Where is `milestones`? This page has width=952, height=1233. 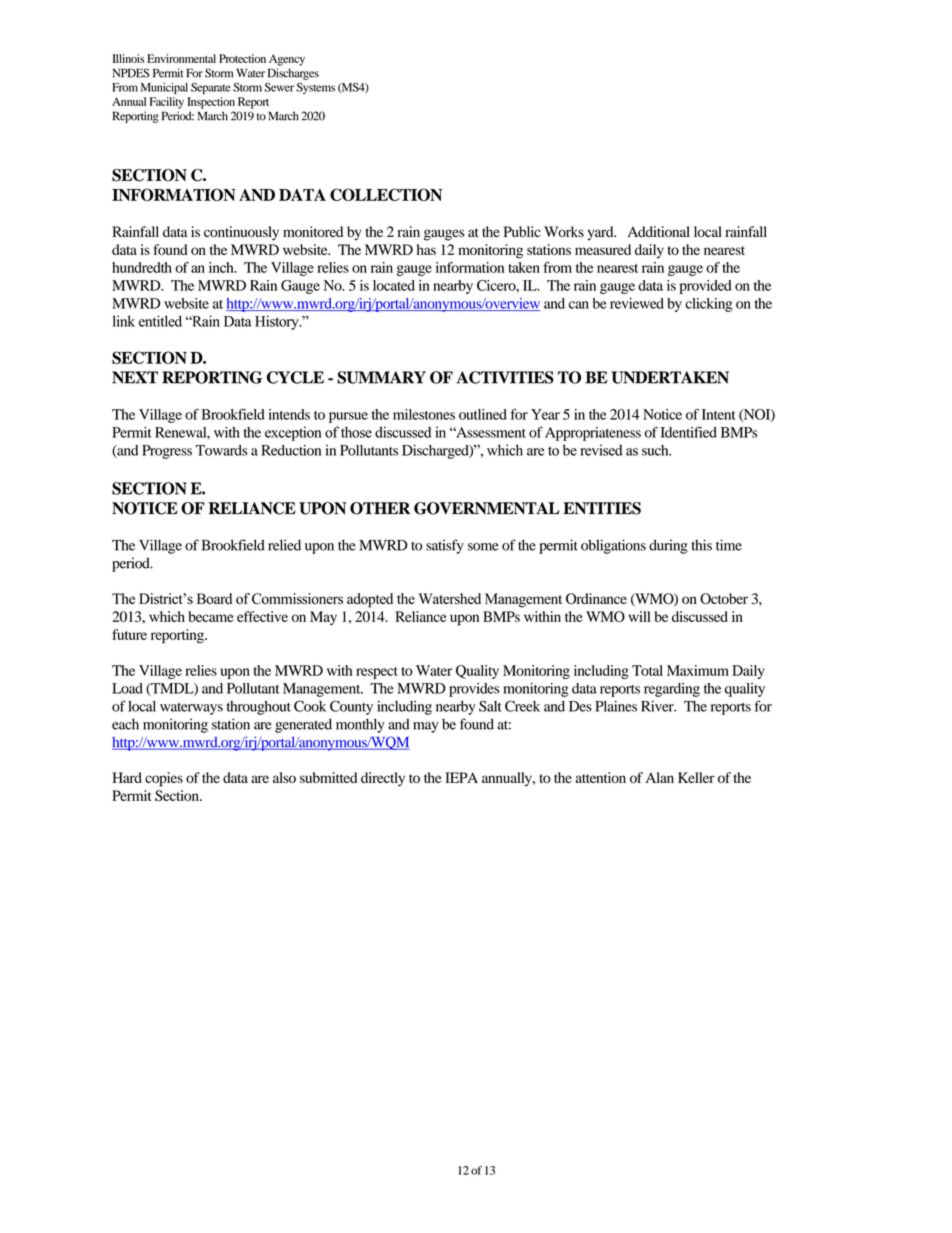 milestones is located at coordinates (424, 414).
